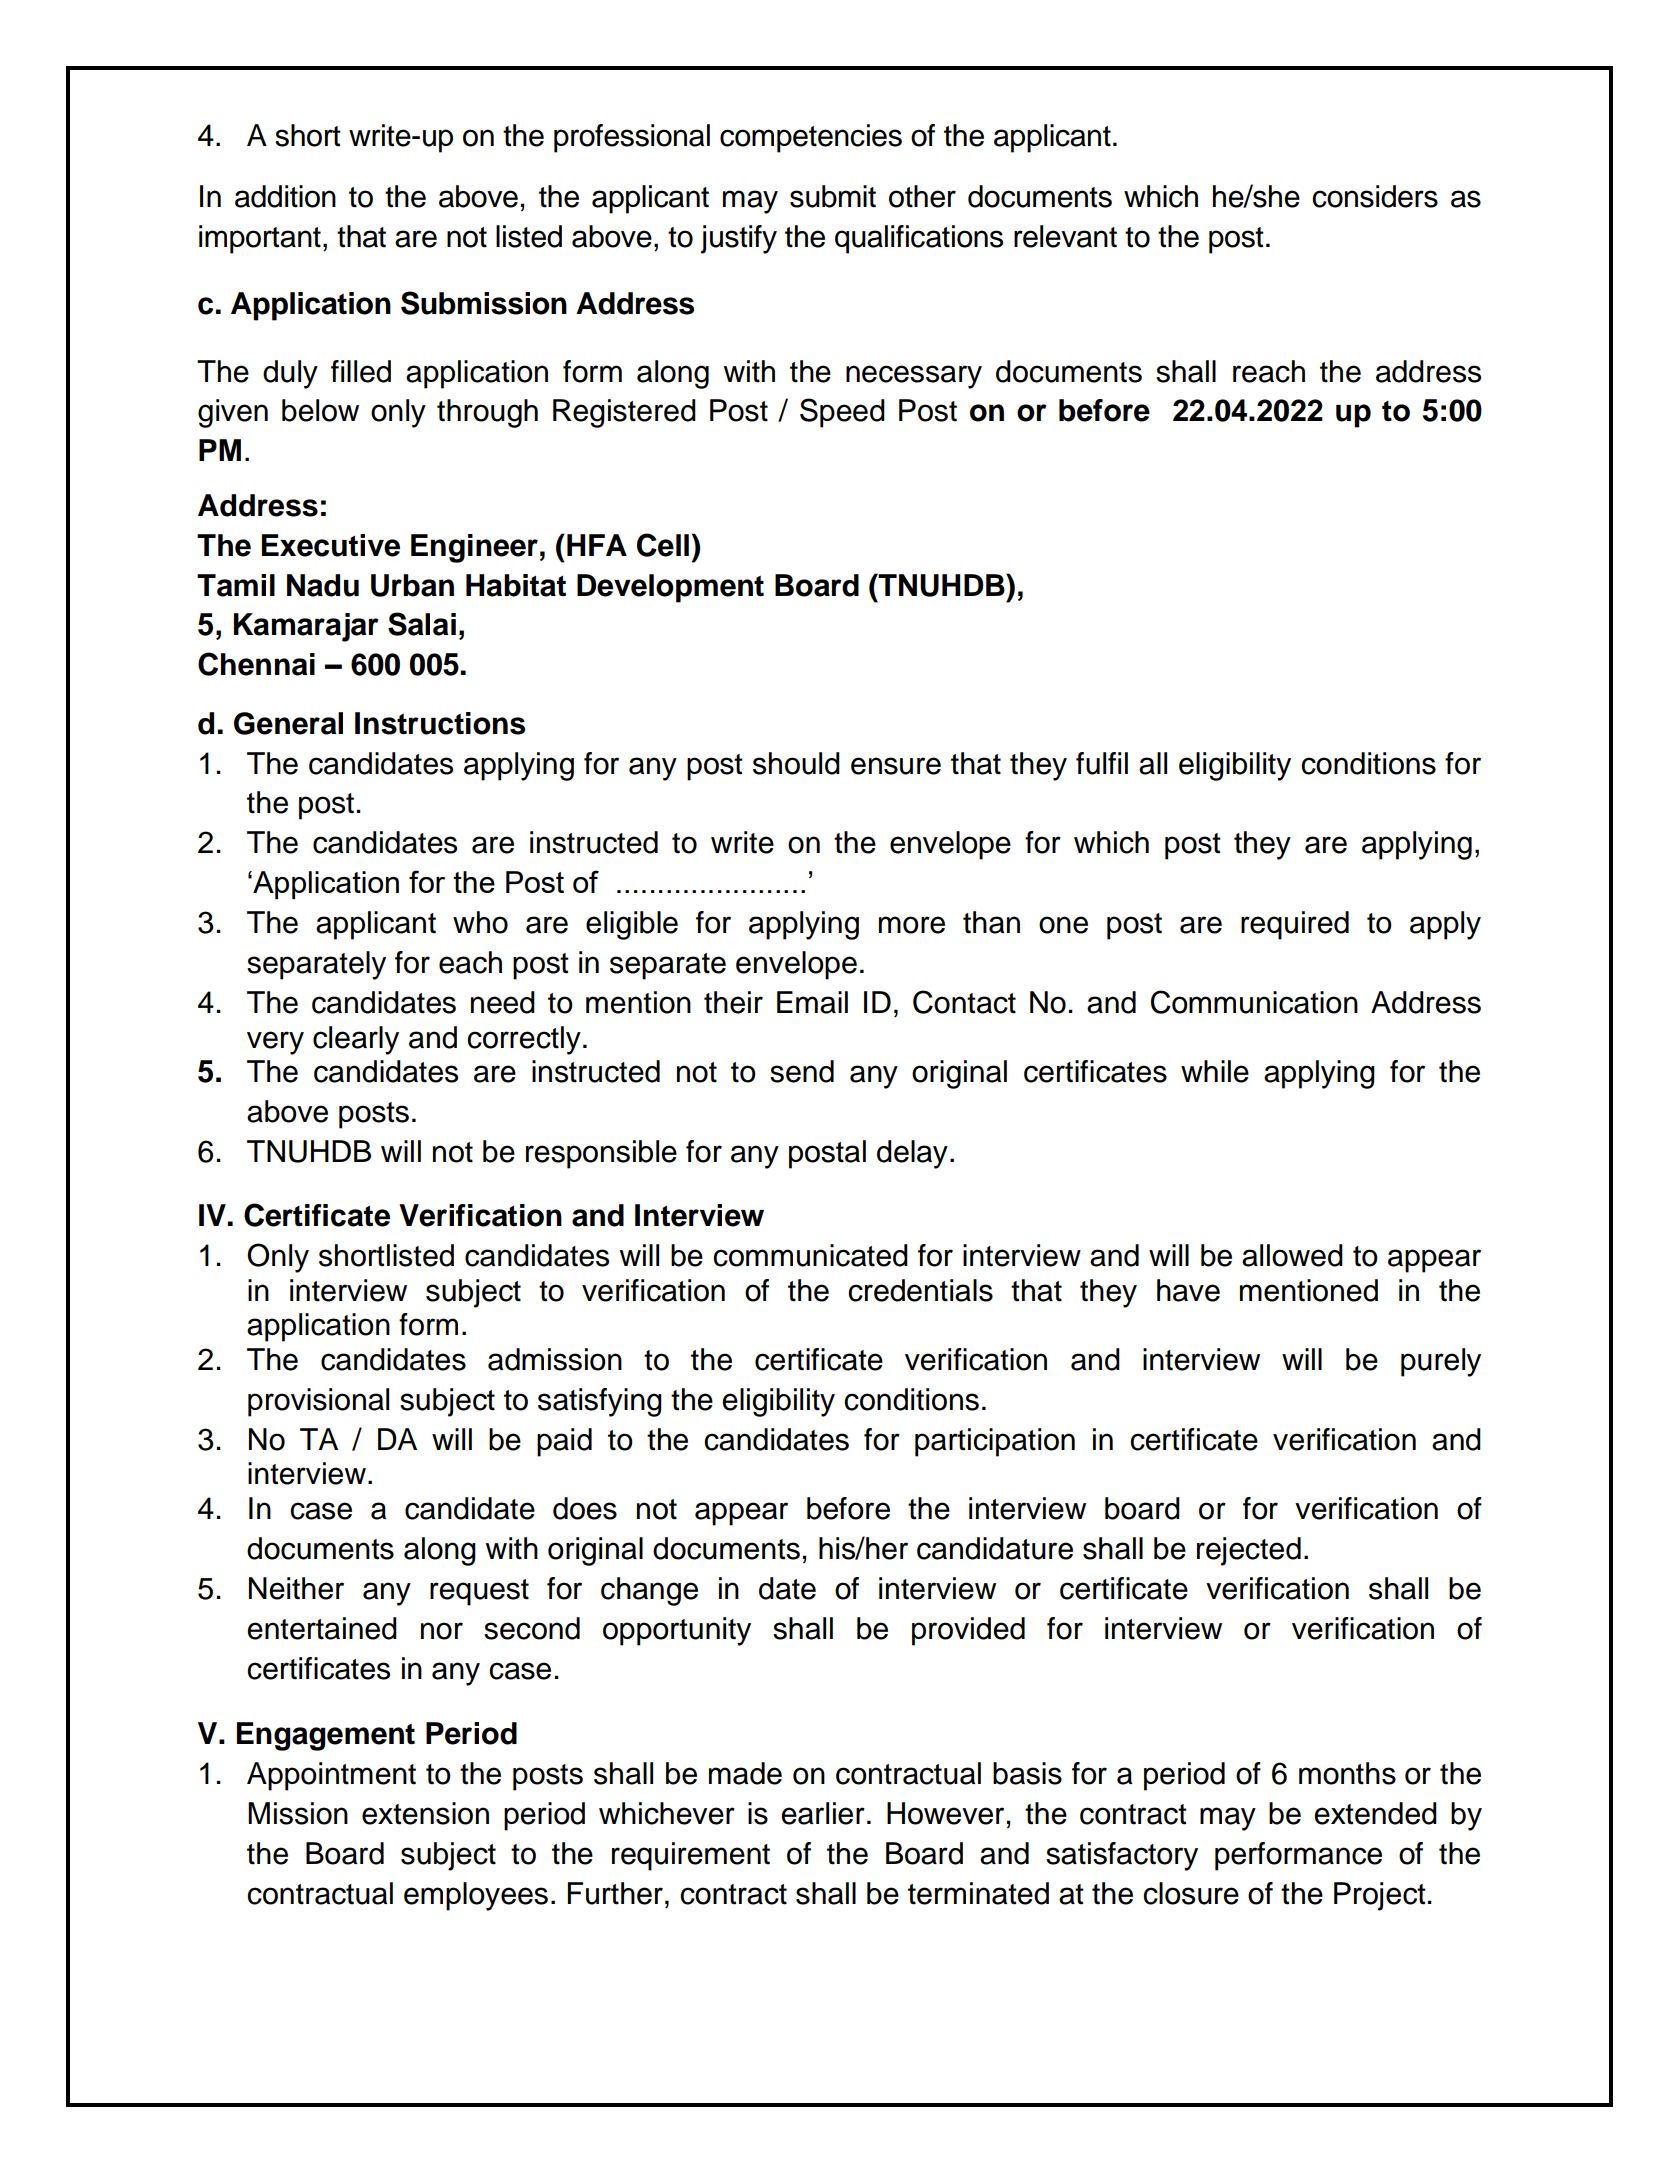 The image size is (1679, 2173). What do you see at coordinates (356, 1040) in the screenshot?
I see `clearly` at bounding box center [356, 1040].
